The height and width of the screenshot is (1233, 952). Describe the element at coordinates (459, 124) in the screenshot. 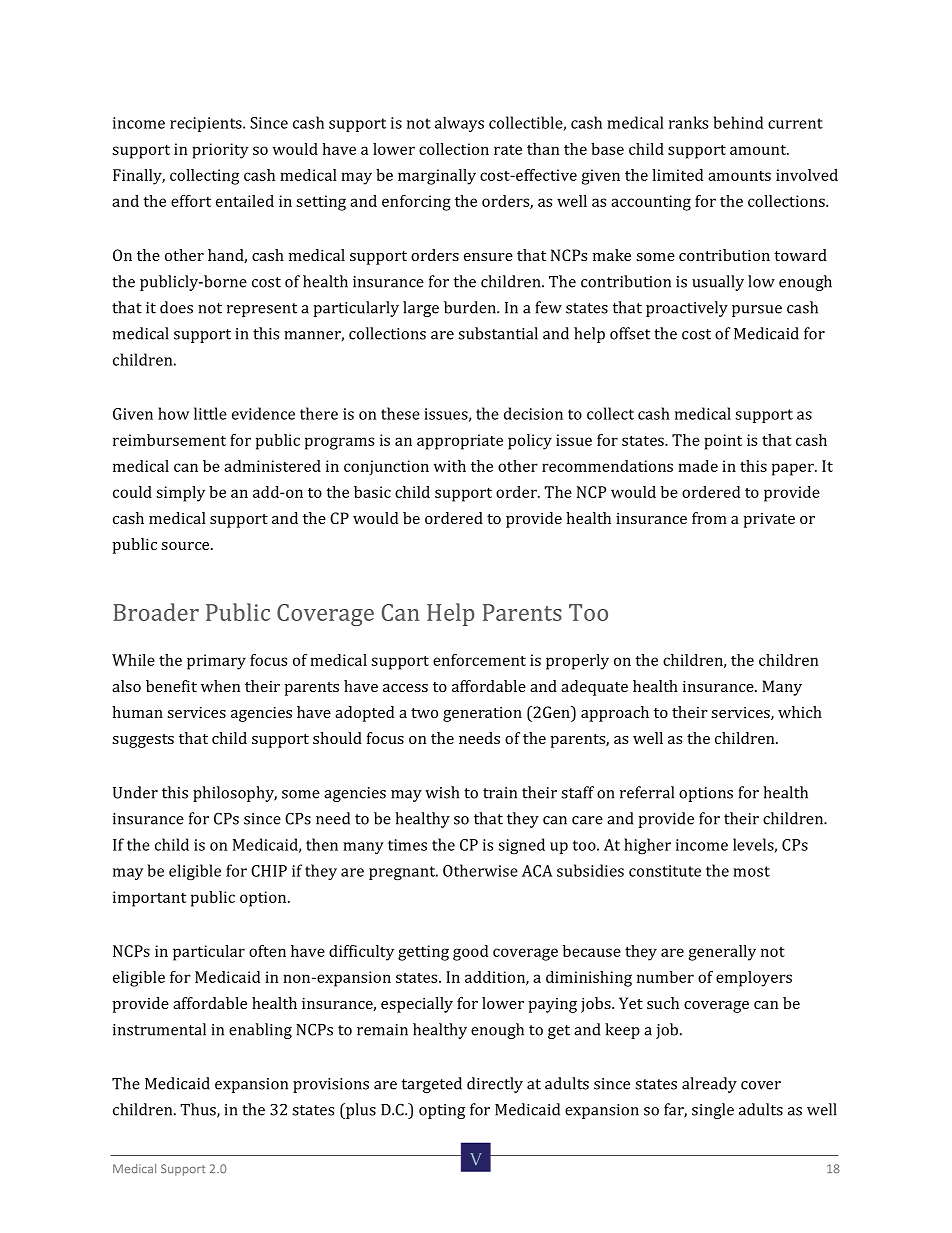

I see `always` at that location.
